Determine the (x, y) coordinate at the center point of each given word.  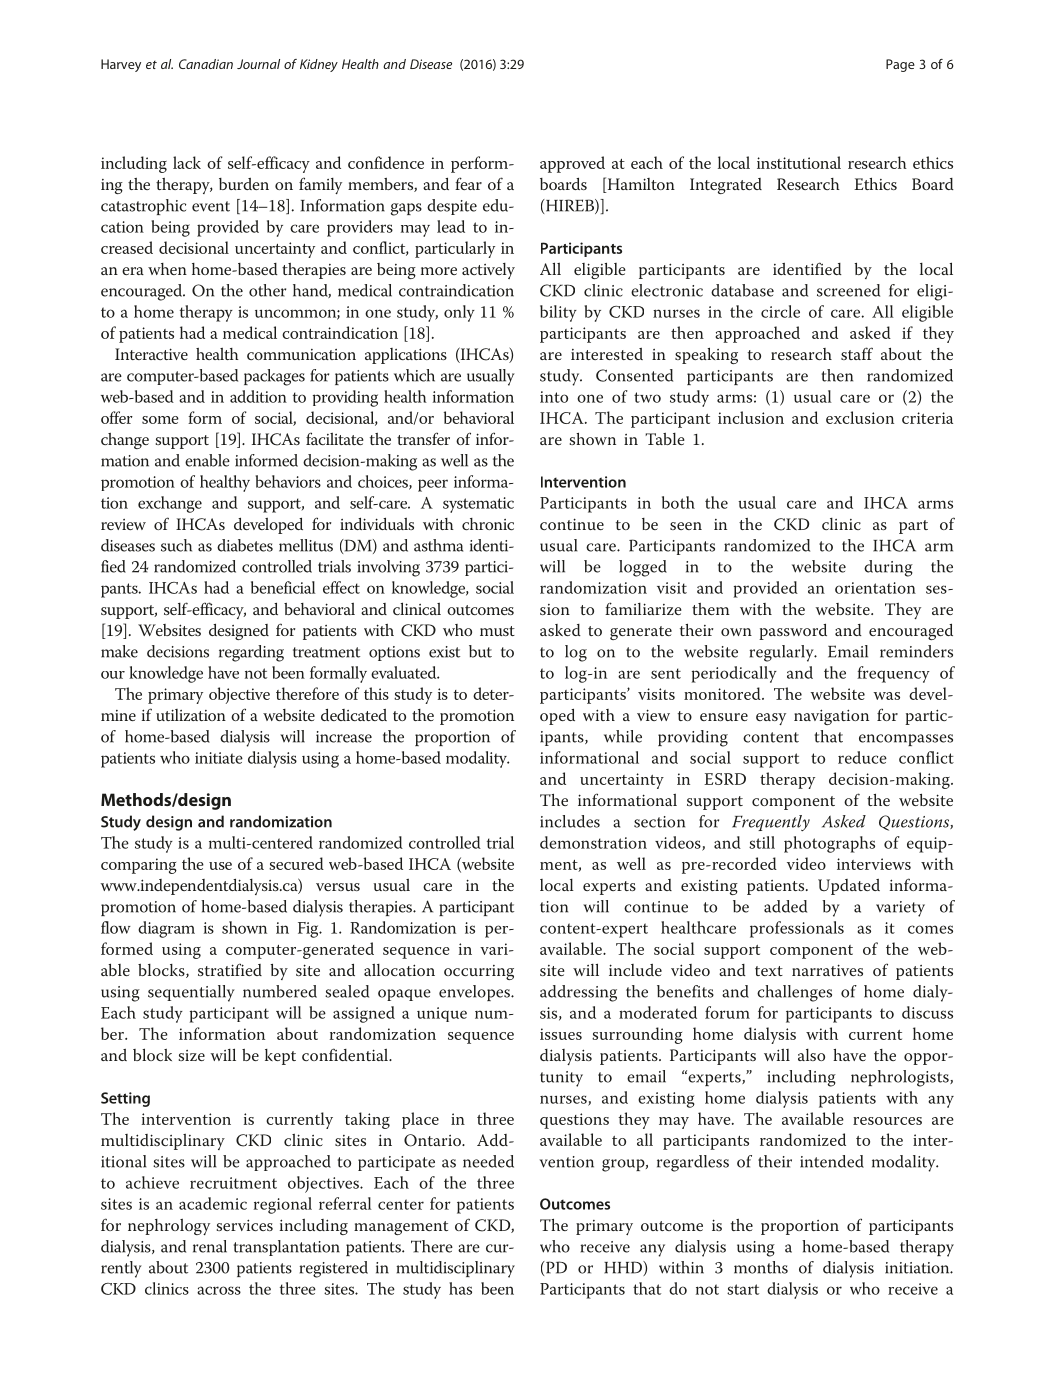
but (480, 651)
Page (900, 65)
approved (572, 164)
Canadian (206, 64)
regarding (251, 653)
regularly (783, 653)
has (460, 1288)
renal (210, 1246)
